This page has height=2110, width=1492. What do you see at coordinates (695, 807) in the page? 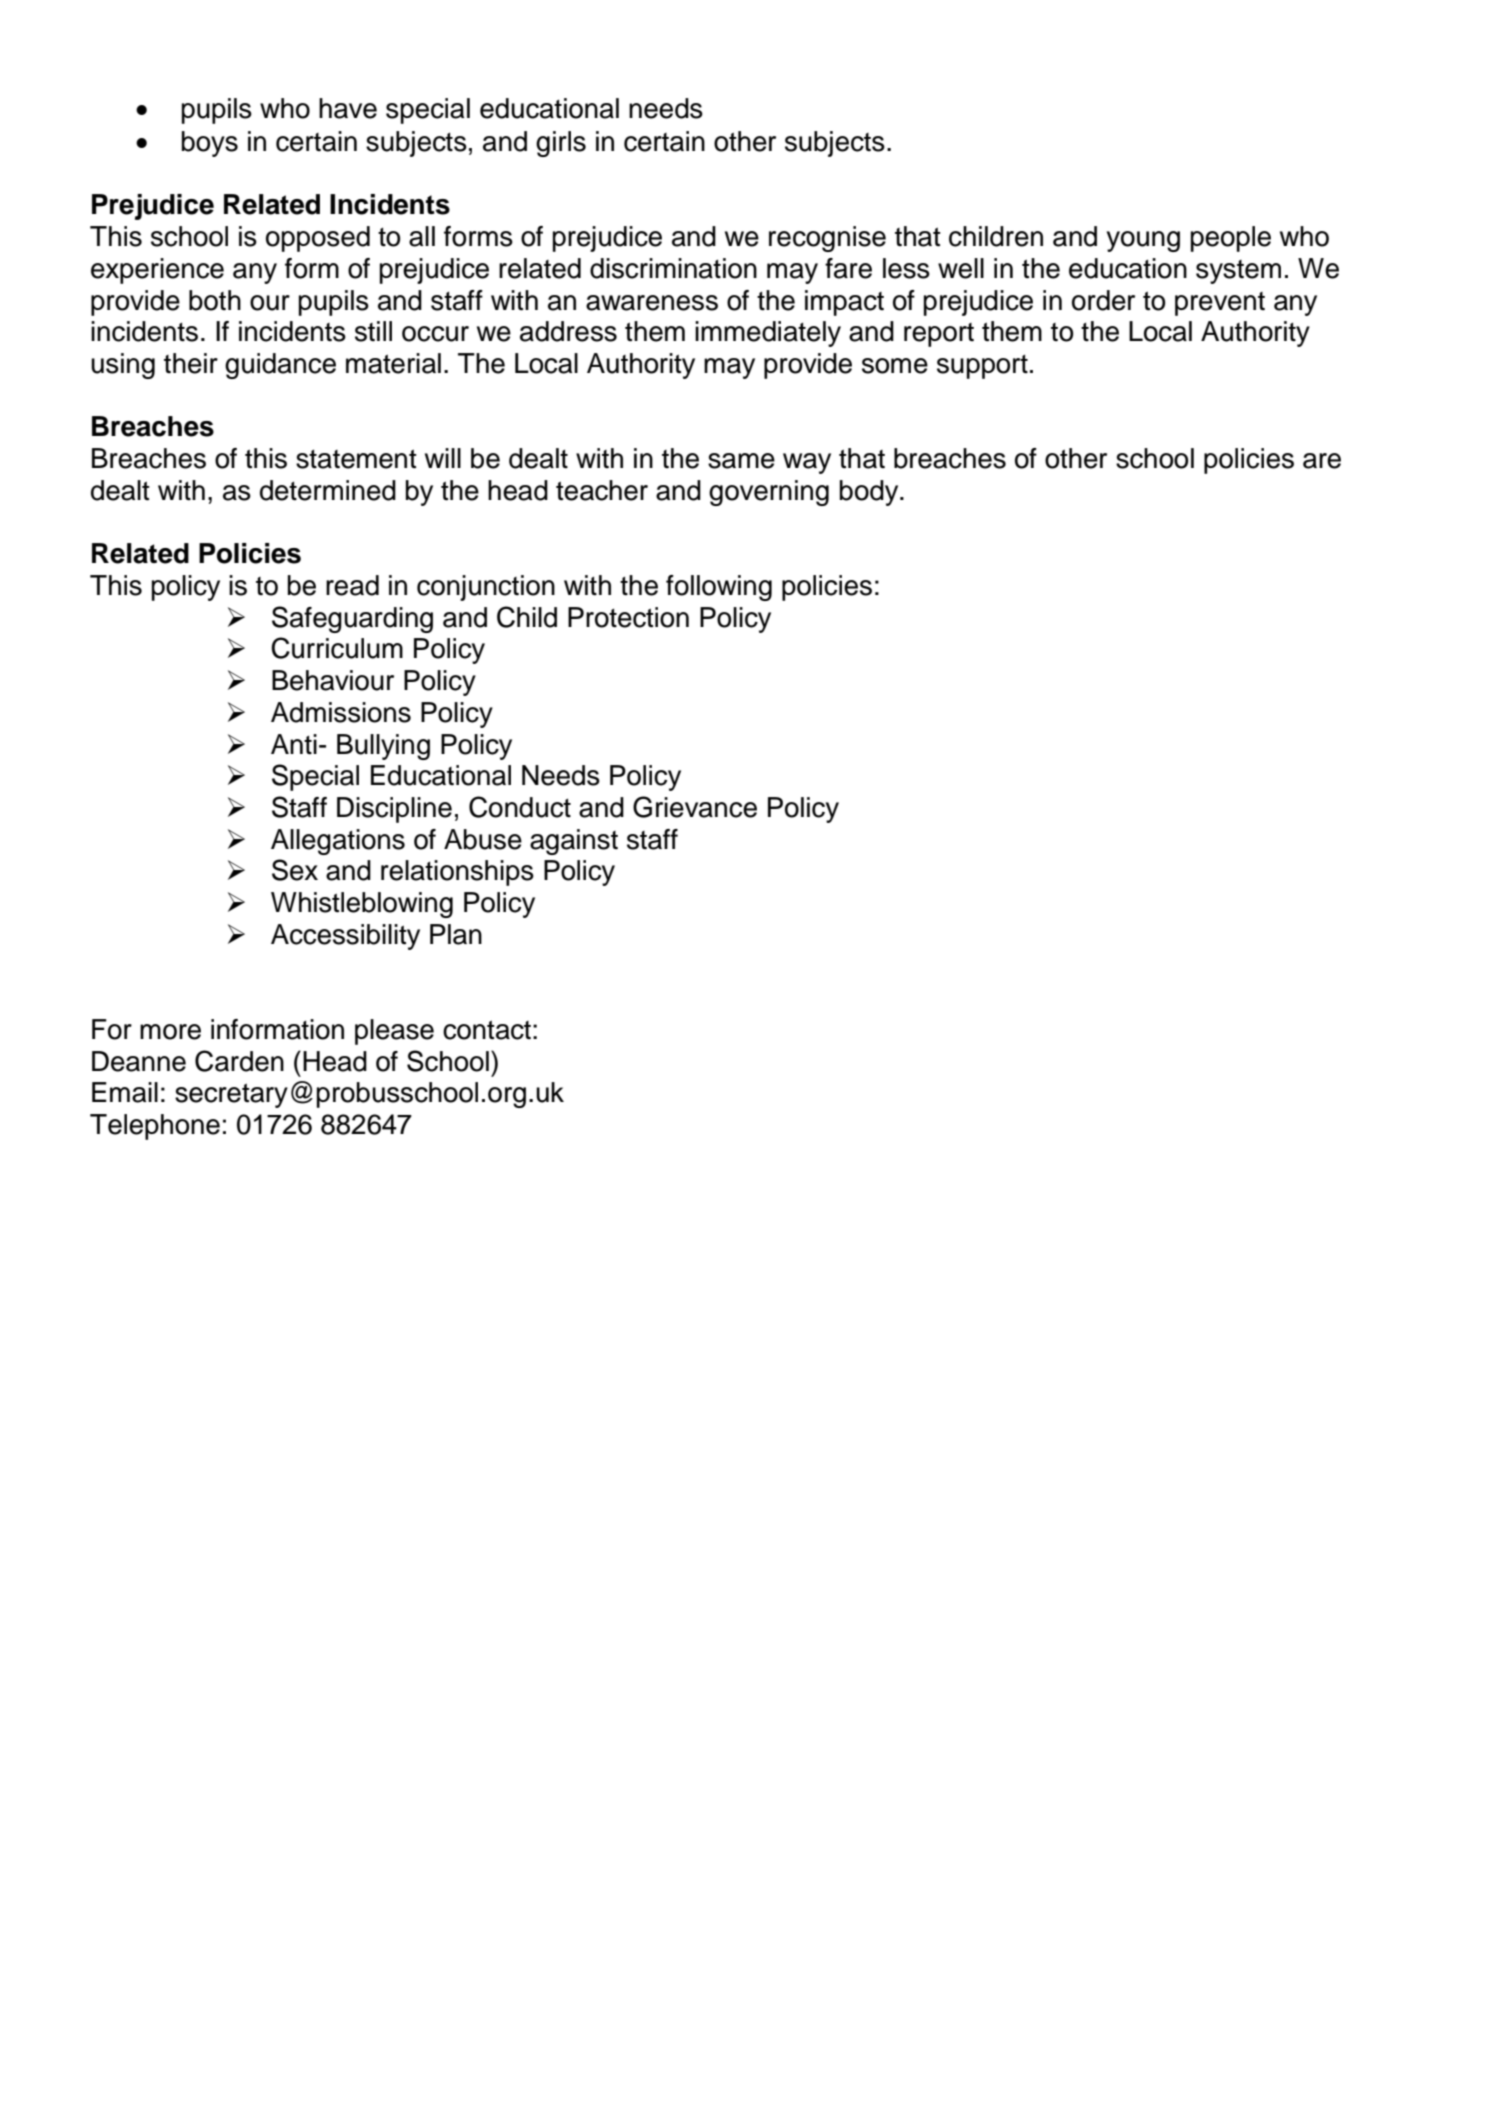
I see `Grievance` at bounding box center [695, 807].
